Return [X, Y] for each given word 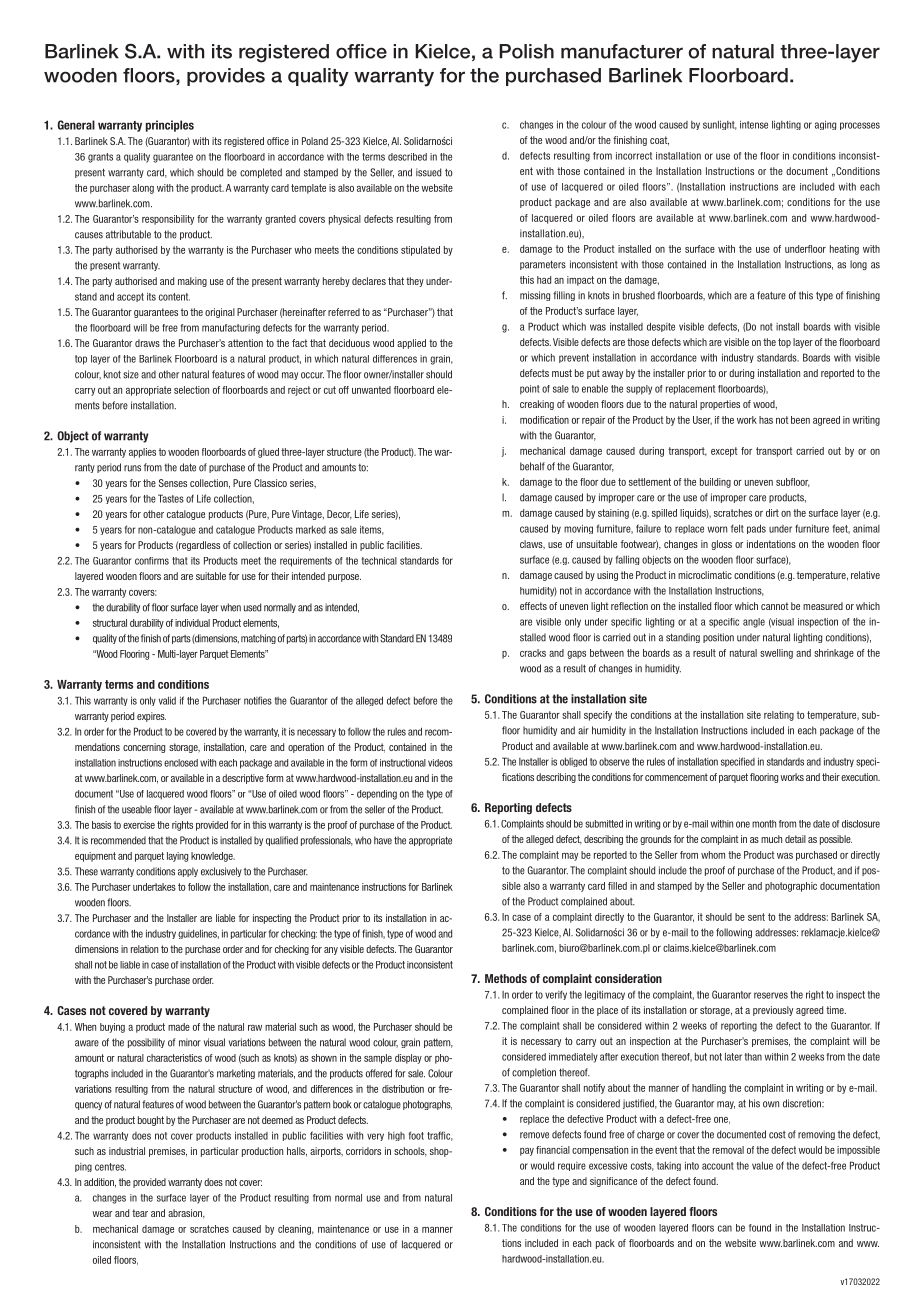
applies [142, 453]
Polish [526, 51]
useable [137, 809]
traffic [440, 1136]
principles [170, 126]
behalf [532, 466]
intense [754, 124]
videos [440, 763]
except [724, 452]
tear [140, 1213]
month [764, 824]
